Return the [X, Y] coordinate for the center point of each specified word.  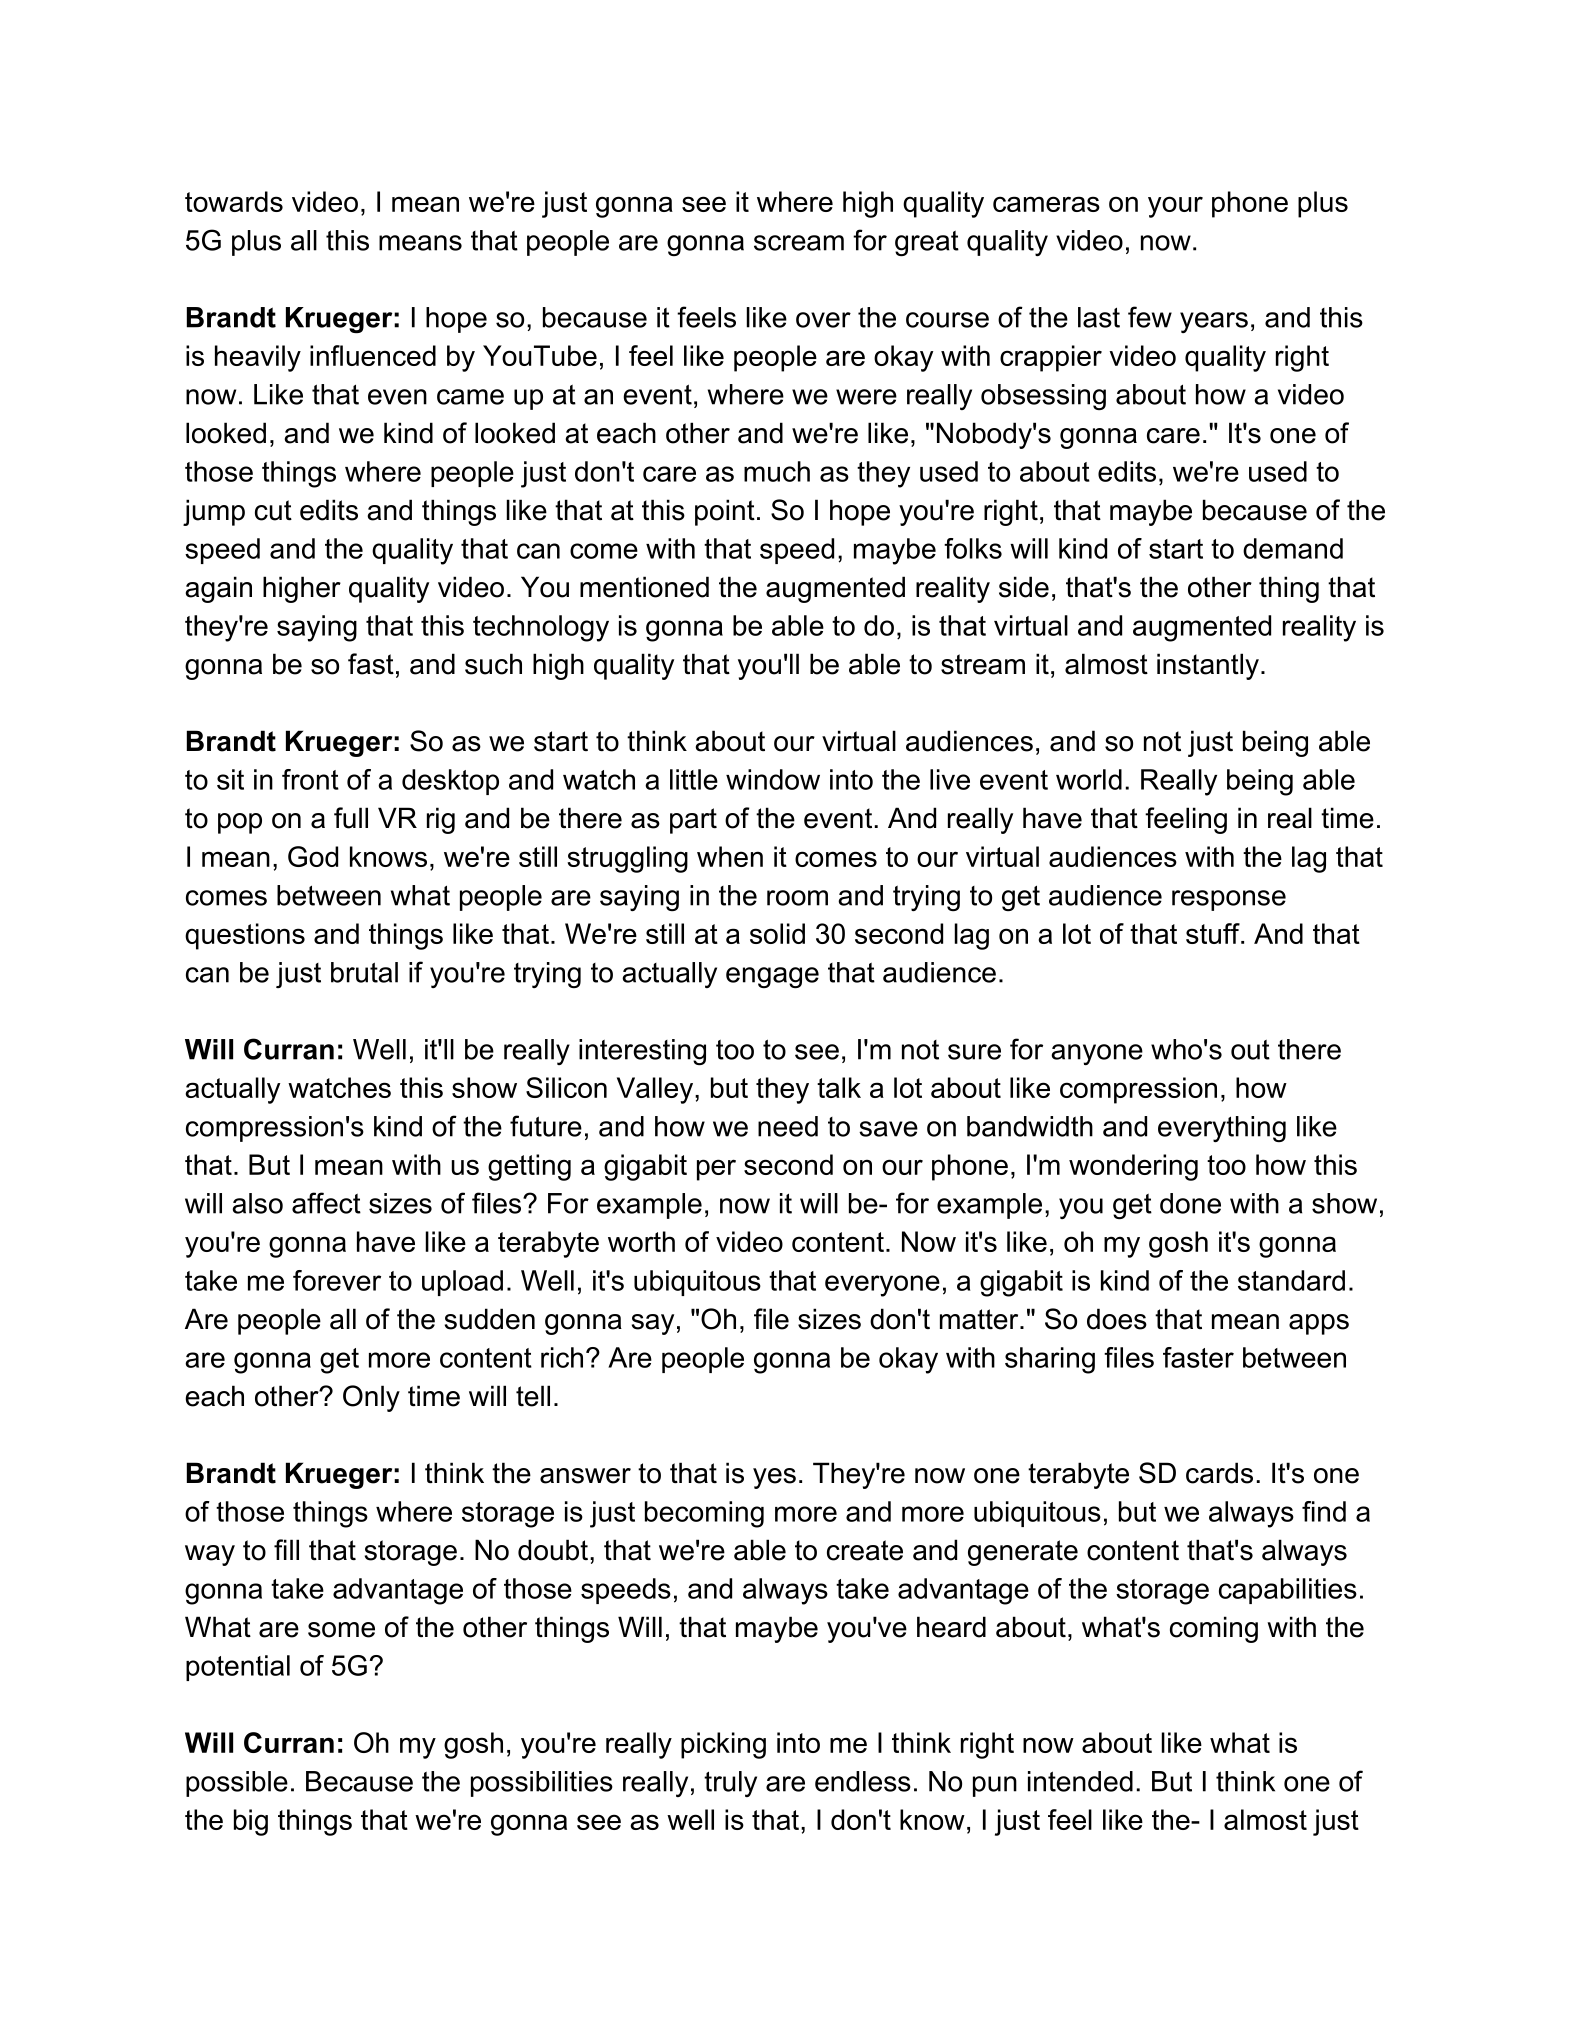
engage [772, 977]
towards [234, 201]
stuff [1214, 933]
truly [730, 1784]
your [1175, 207]
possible [237, 1784]
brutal [364, 972]
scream [799, 243]
